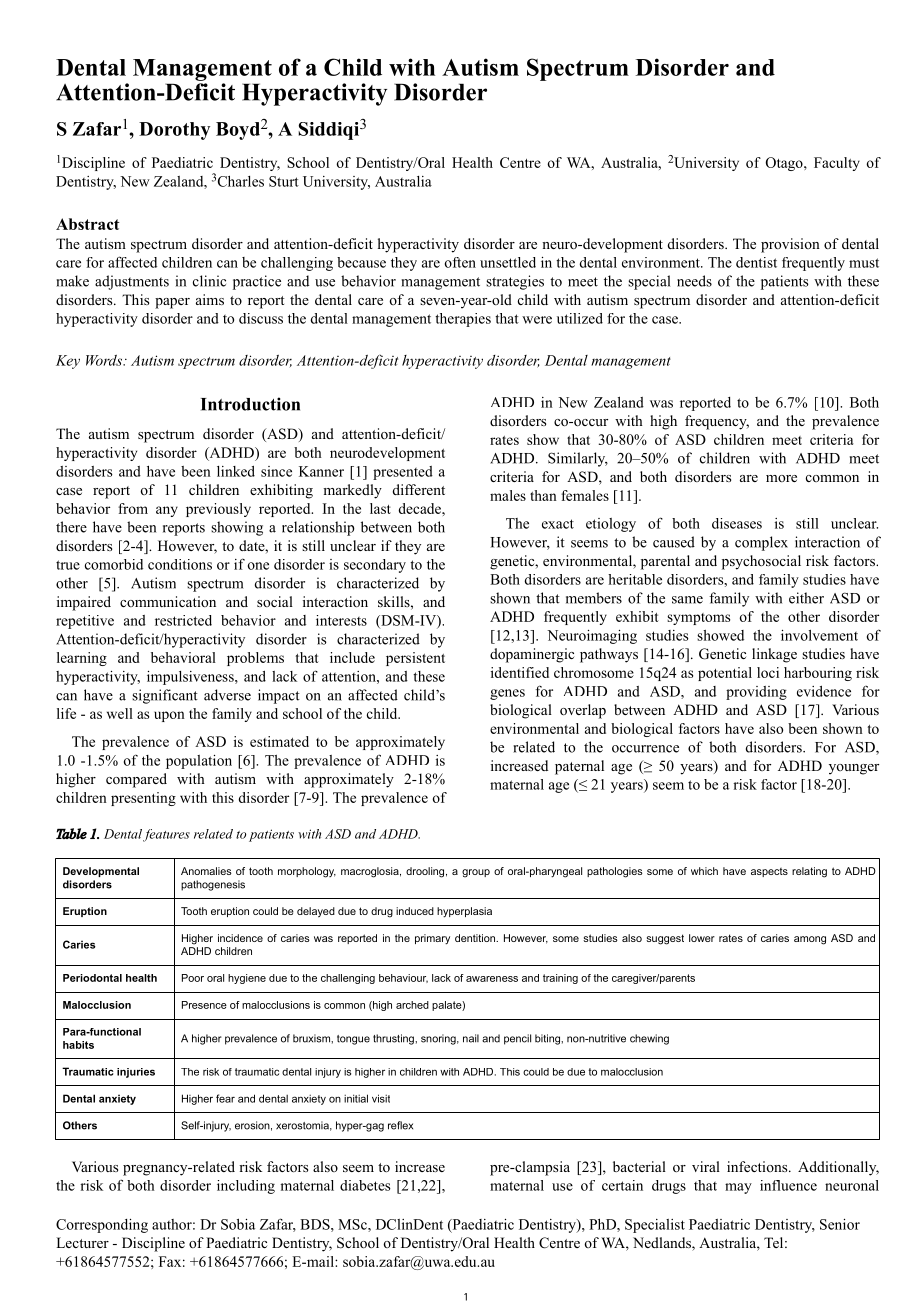  I want to click on Introduction, so click(250, 404).
